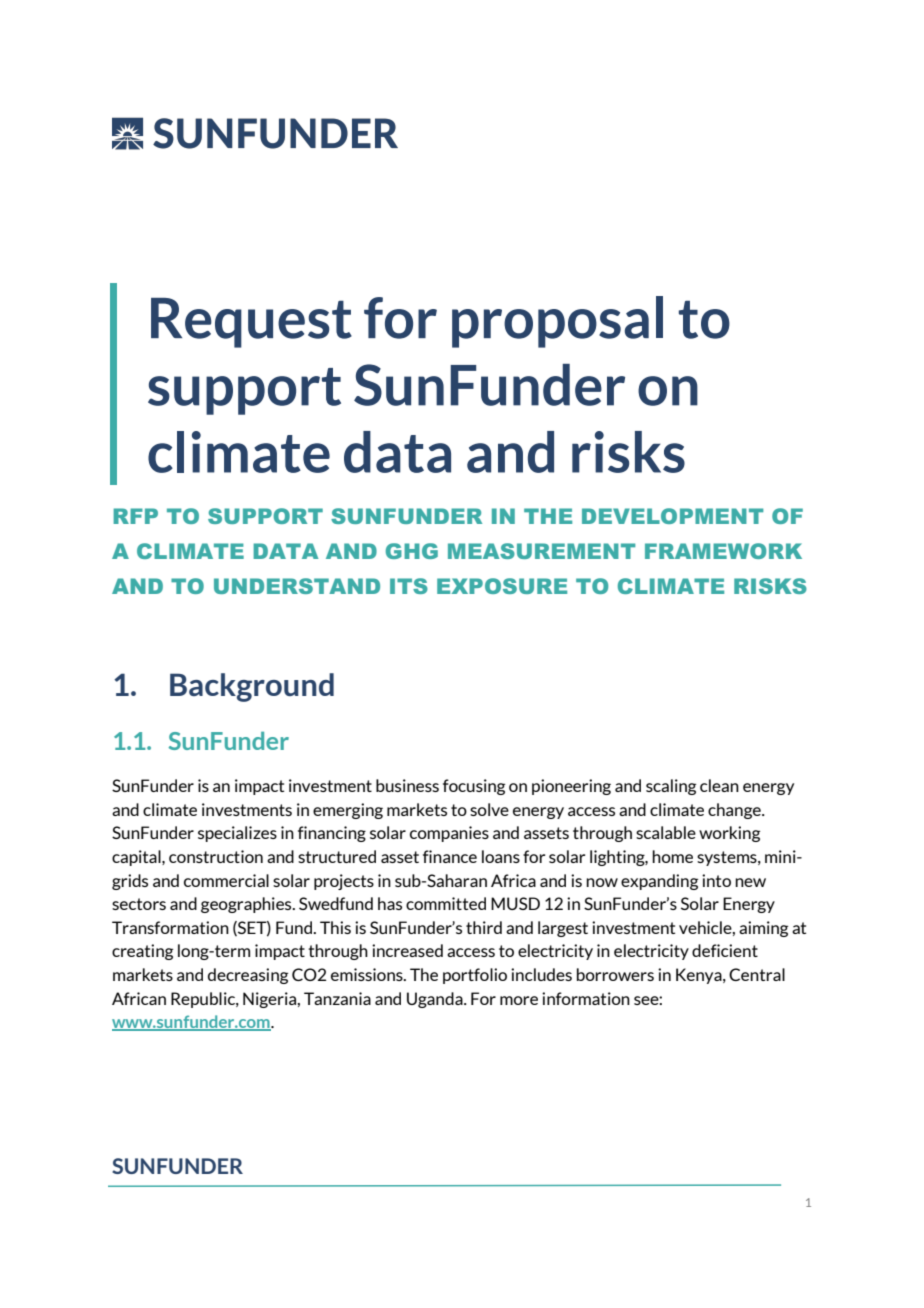 This screenshot has width=924, height=1308. Describe the element at coordinates (700, 976) in the screenshot. I see `Kenya` at that location.
